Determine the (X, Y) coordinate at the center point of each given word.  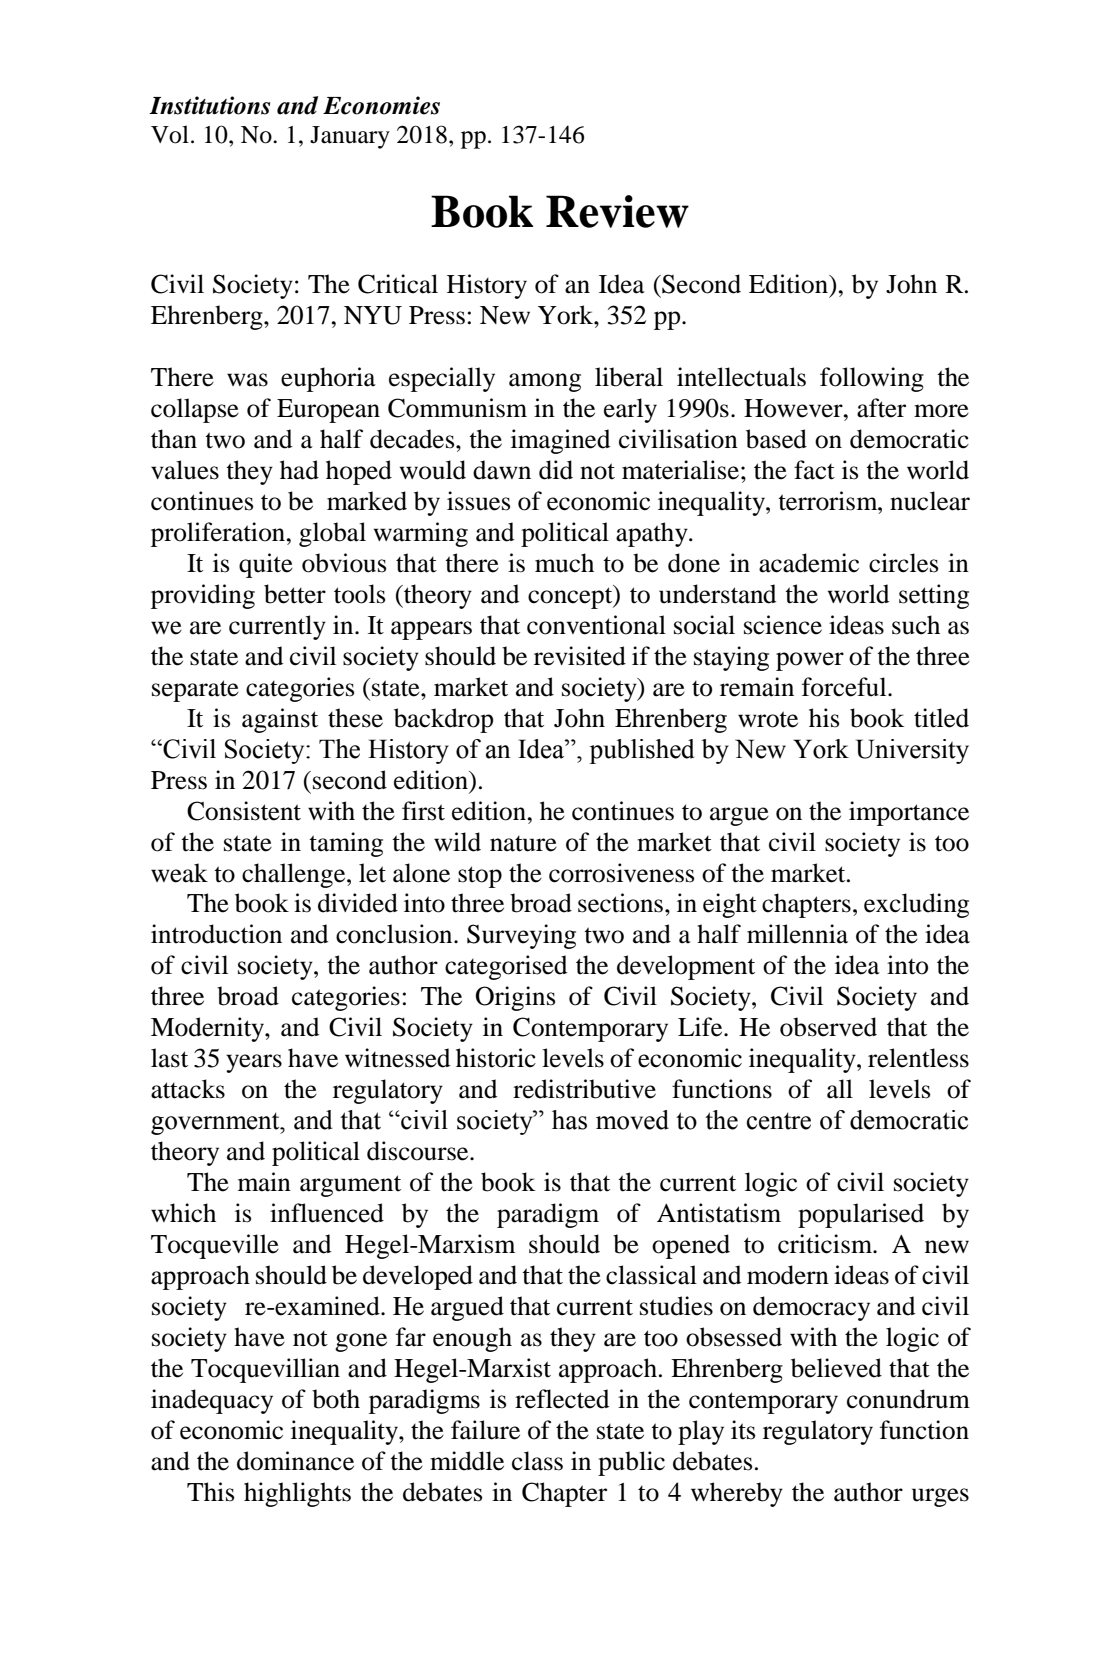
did (556, 470)
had (299, 470)
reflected (562, 1399)
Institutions (209, 105)
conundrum (908, 1399)
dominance (295, 1461)
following (872, 379)
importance (909, 813)
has (569, 1120)
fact (814, 470)
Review (617, 211)
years (254, 1063)
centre (779, 1121)
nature (523, 844)
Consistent (244, 811)
